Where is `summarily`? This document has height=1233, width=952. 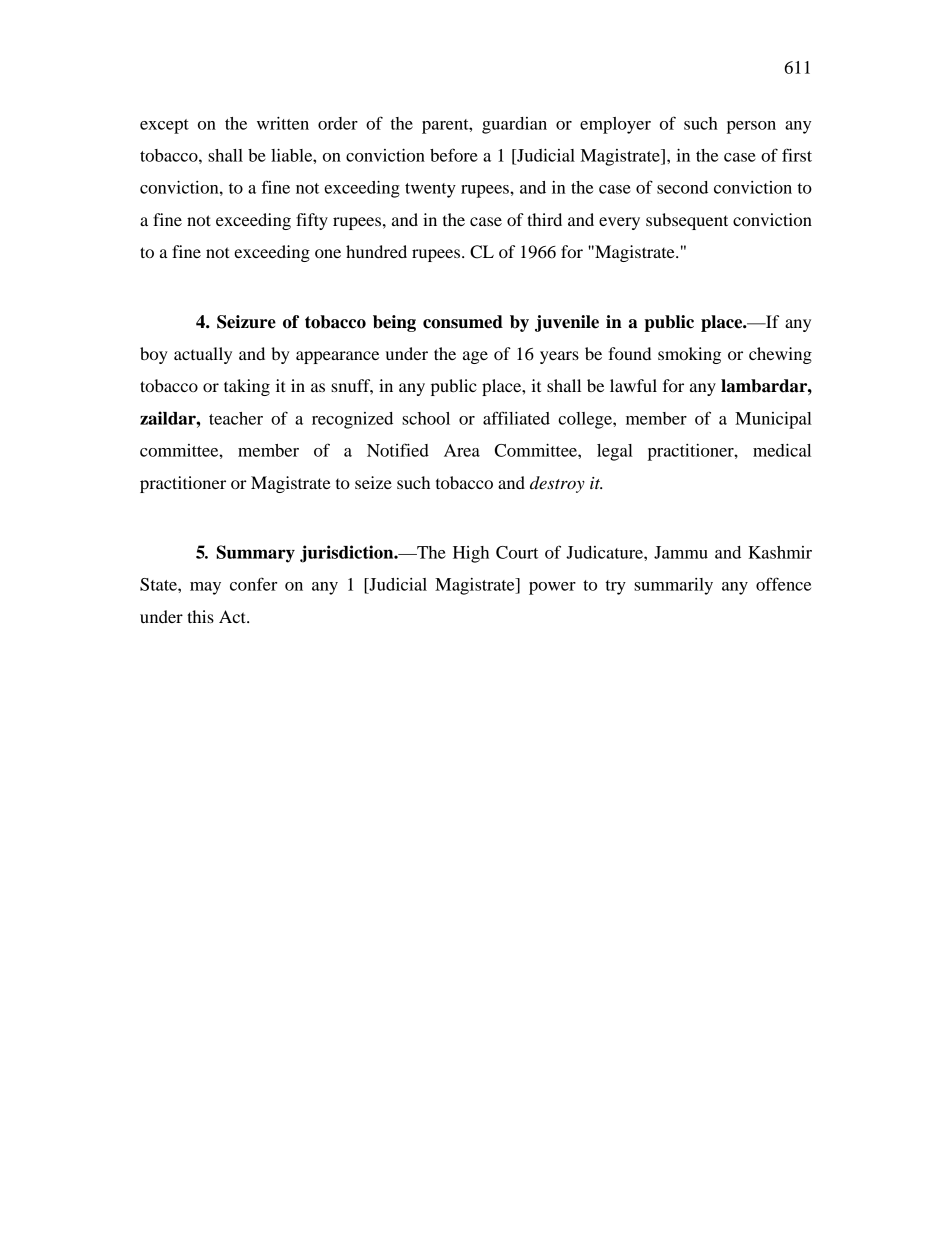
summarily is located at coordinates (673, 586).
